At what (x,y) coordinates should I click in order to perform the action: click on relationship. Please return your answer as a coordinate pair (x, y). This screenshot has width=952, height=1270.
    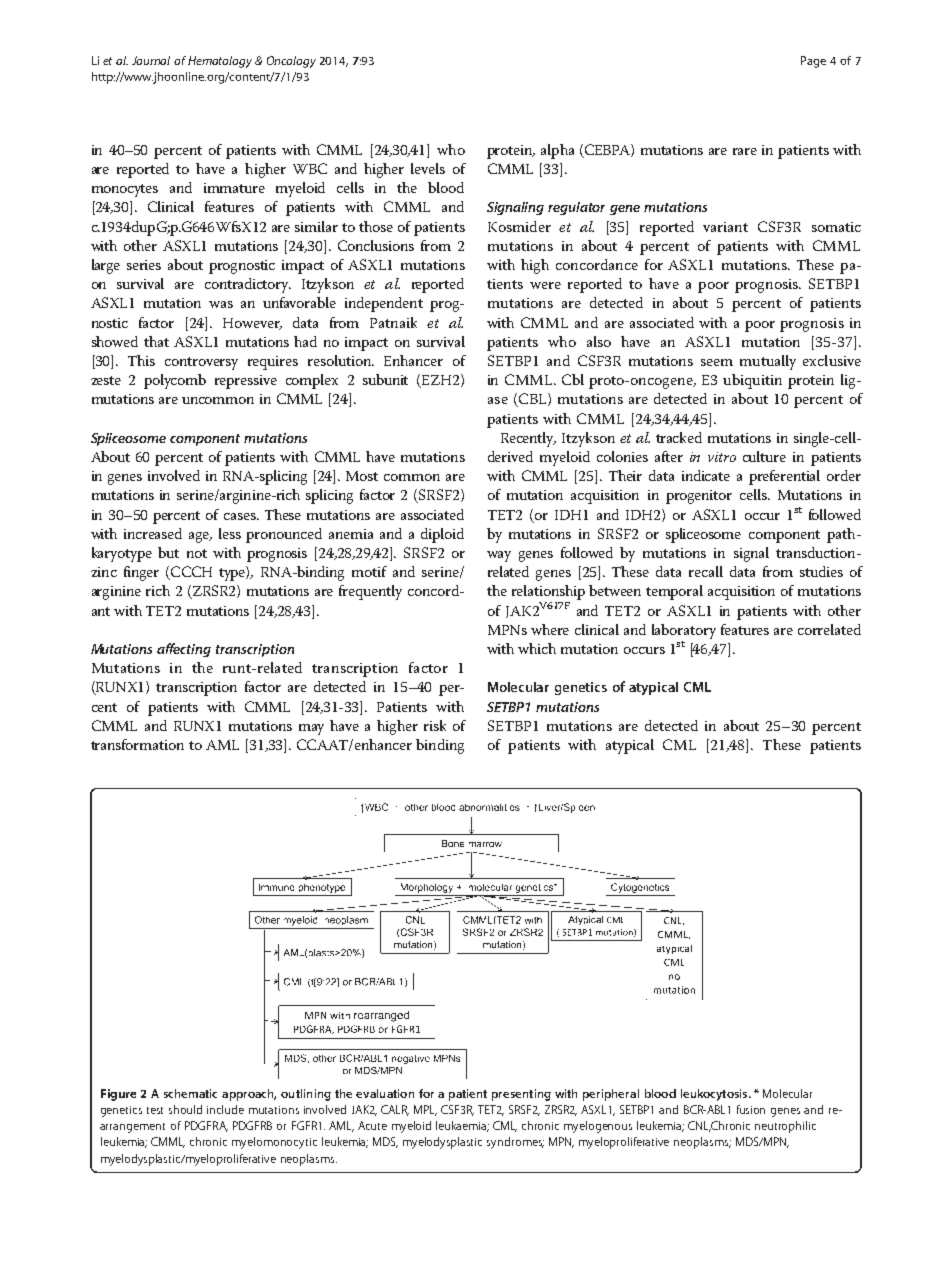
    Looking at the image, I should click on (548, 592).
